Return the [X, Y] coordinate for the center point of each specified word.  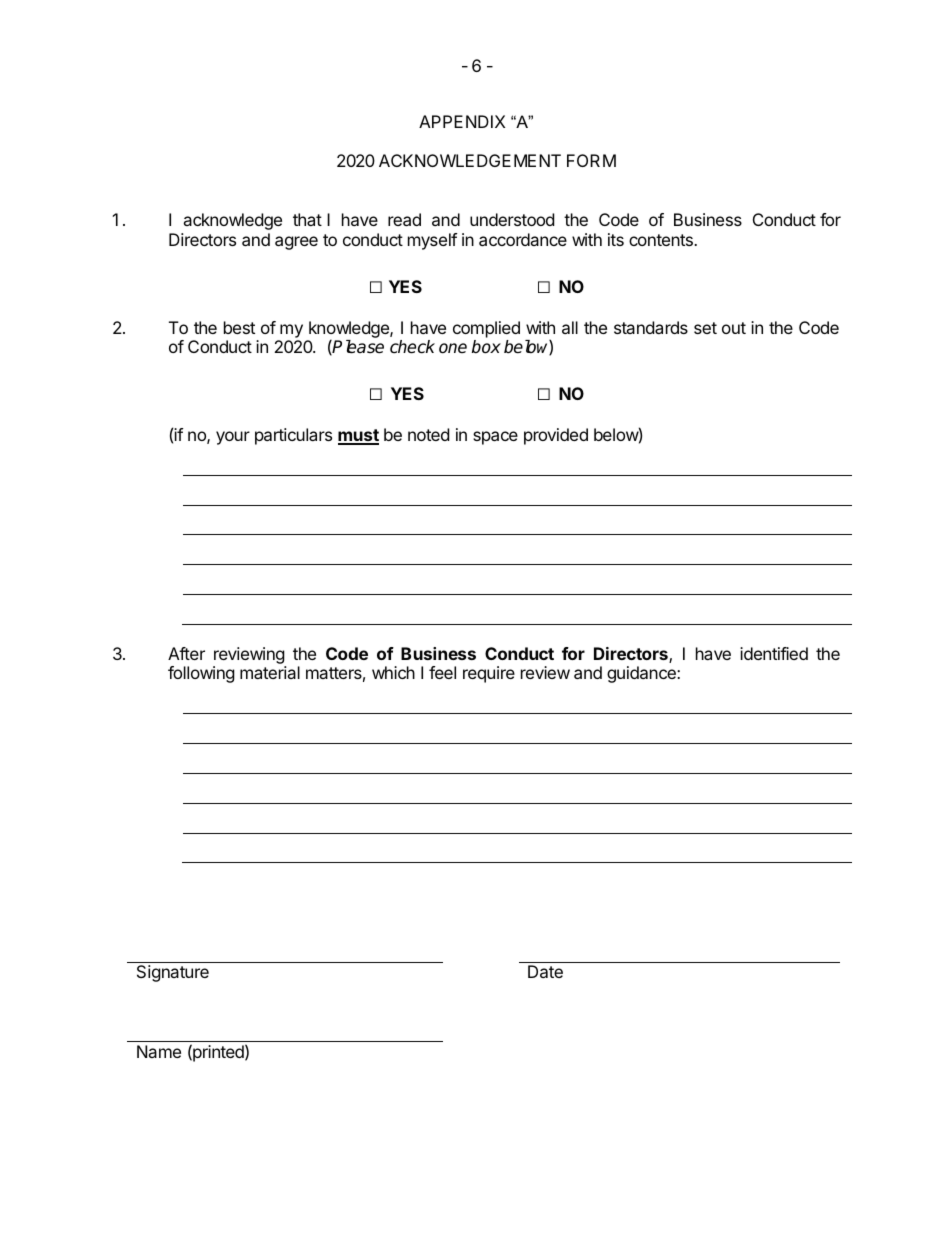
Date [545, 971]
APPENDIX [462, 121]
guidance [642, 674]
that [307, 219]
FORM [591, 160]
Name [159, 1051]
